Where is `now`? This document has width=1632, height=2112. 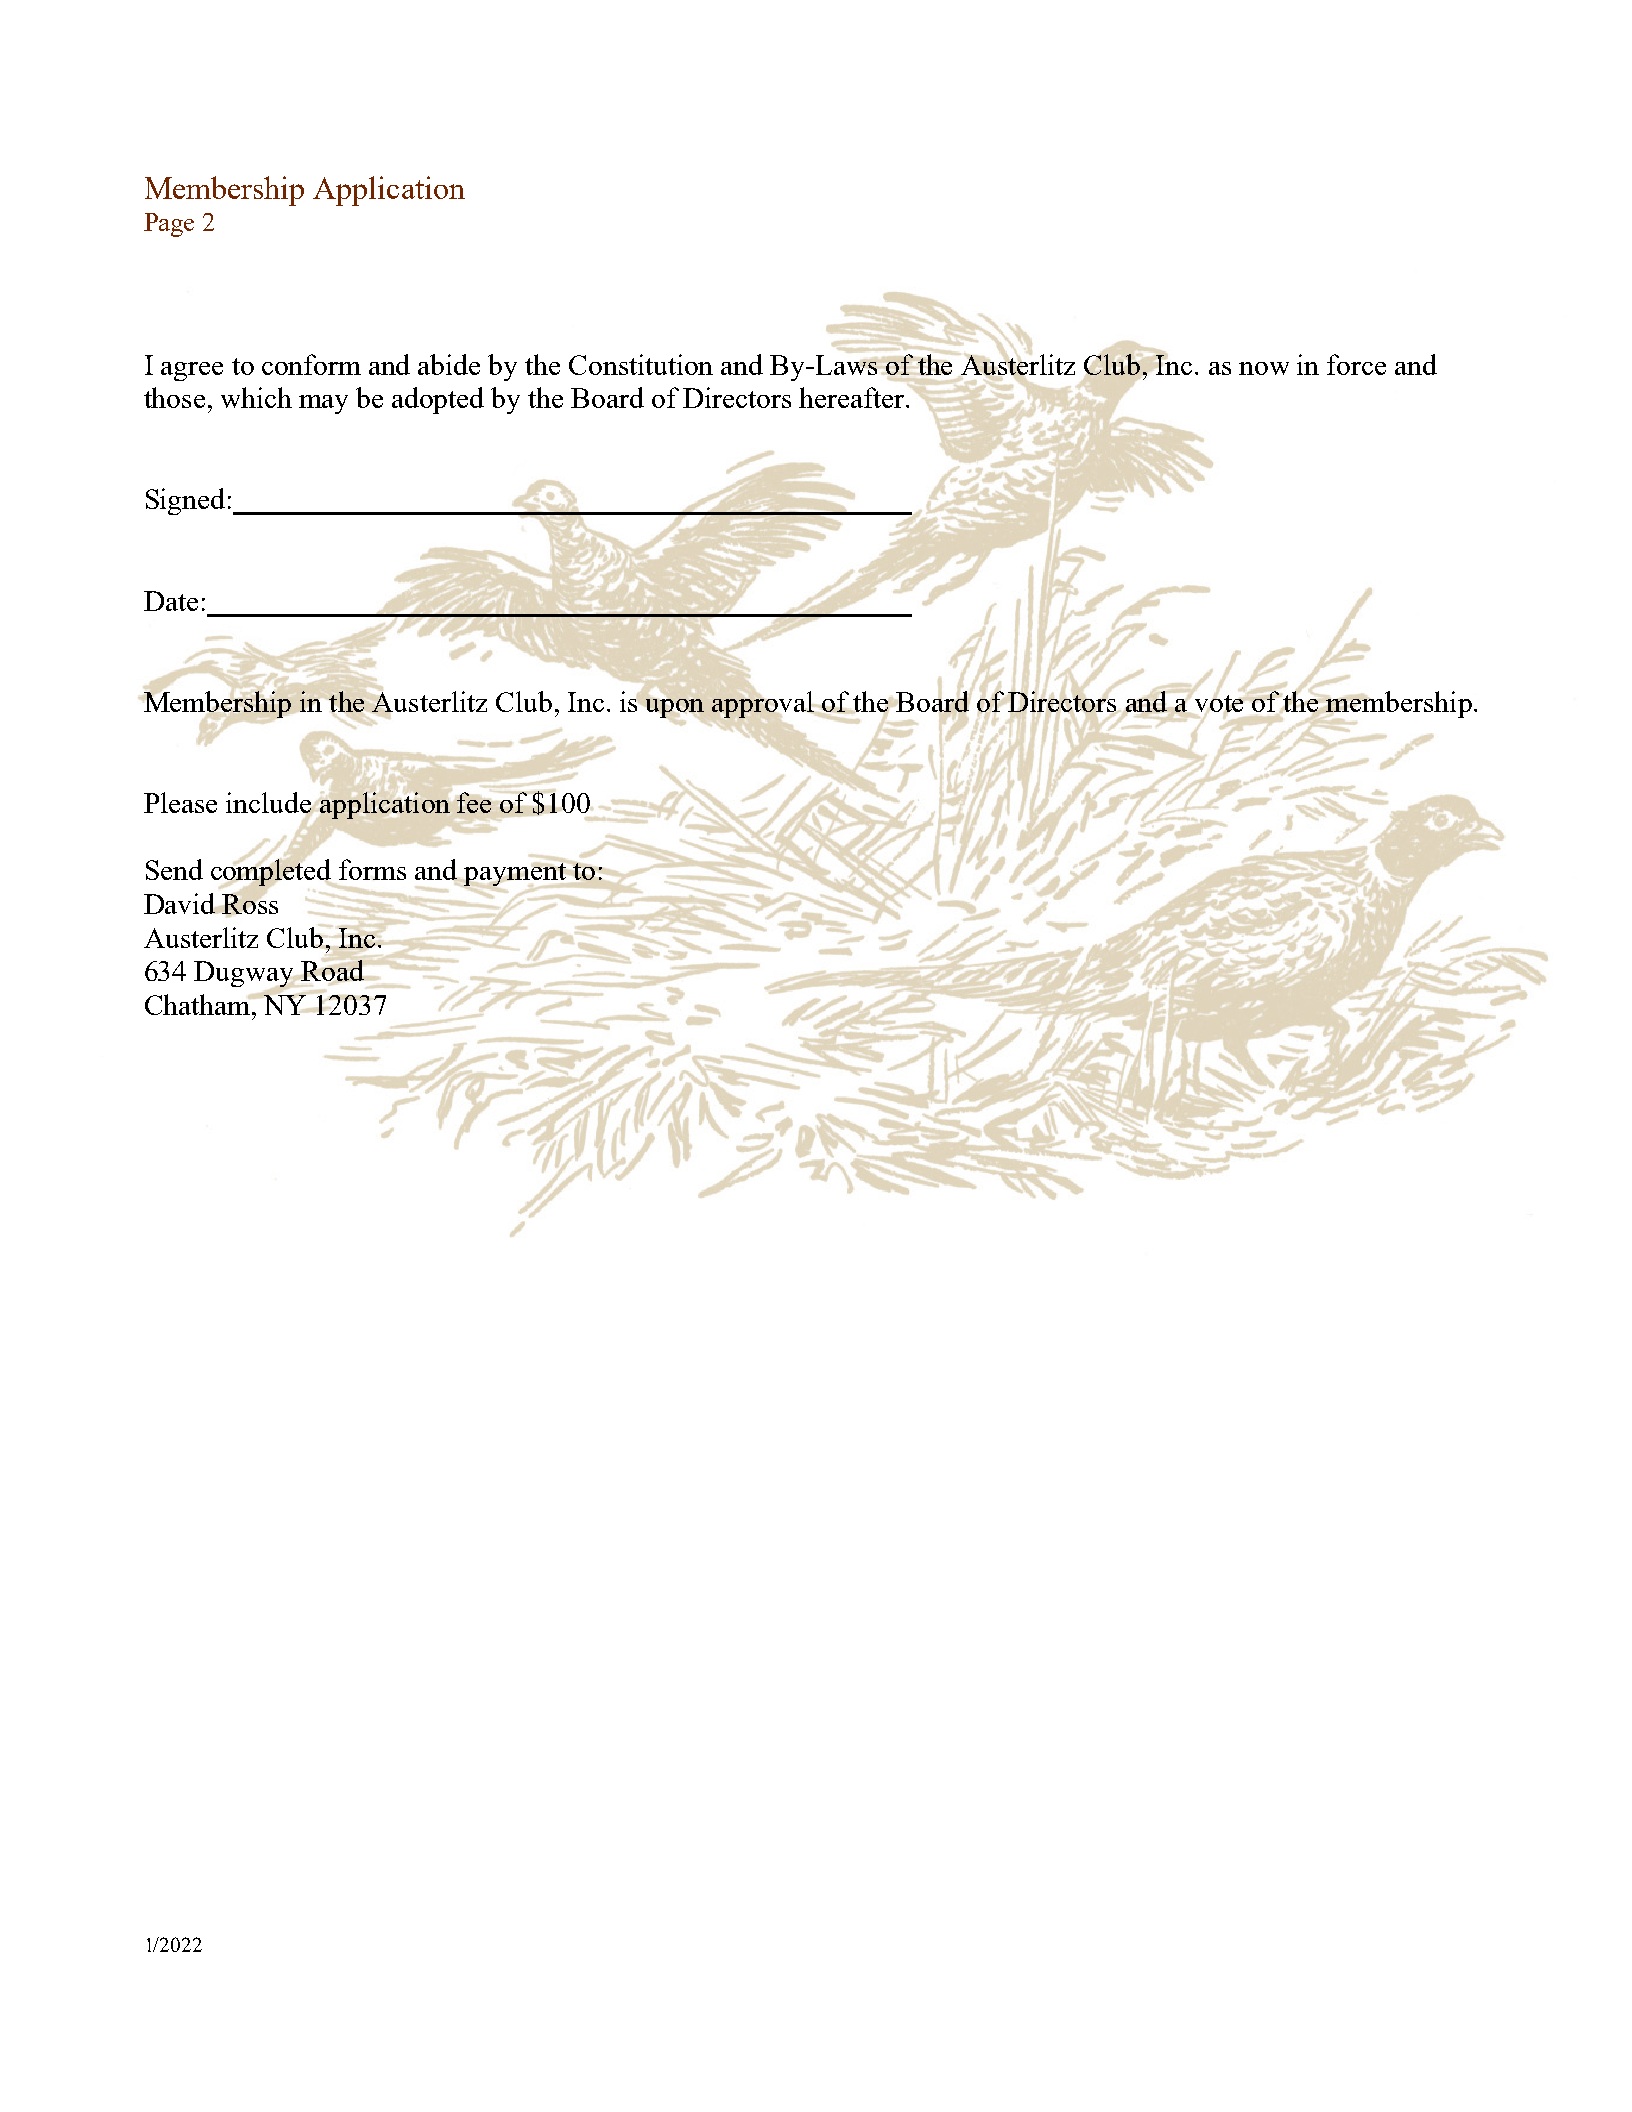 now is located at coordinates (1264, 368).
